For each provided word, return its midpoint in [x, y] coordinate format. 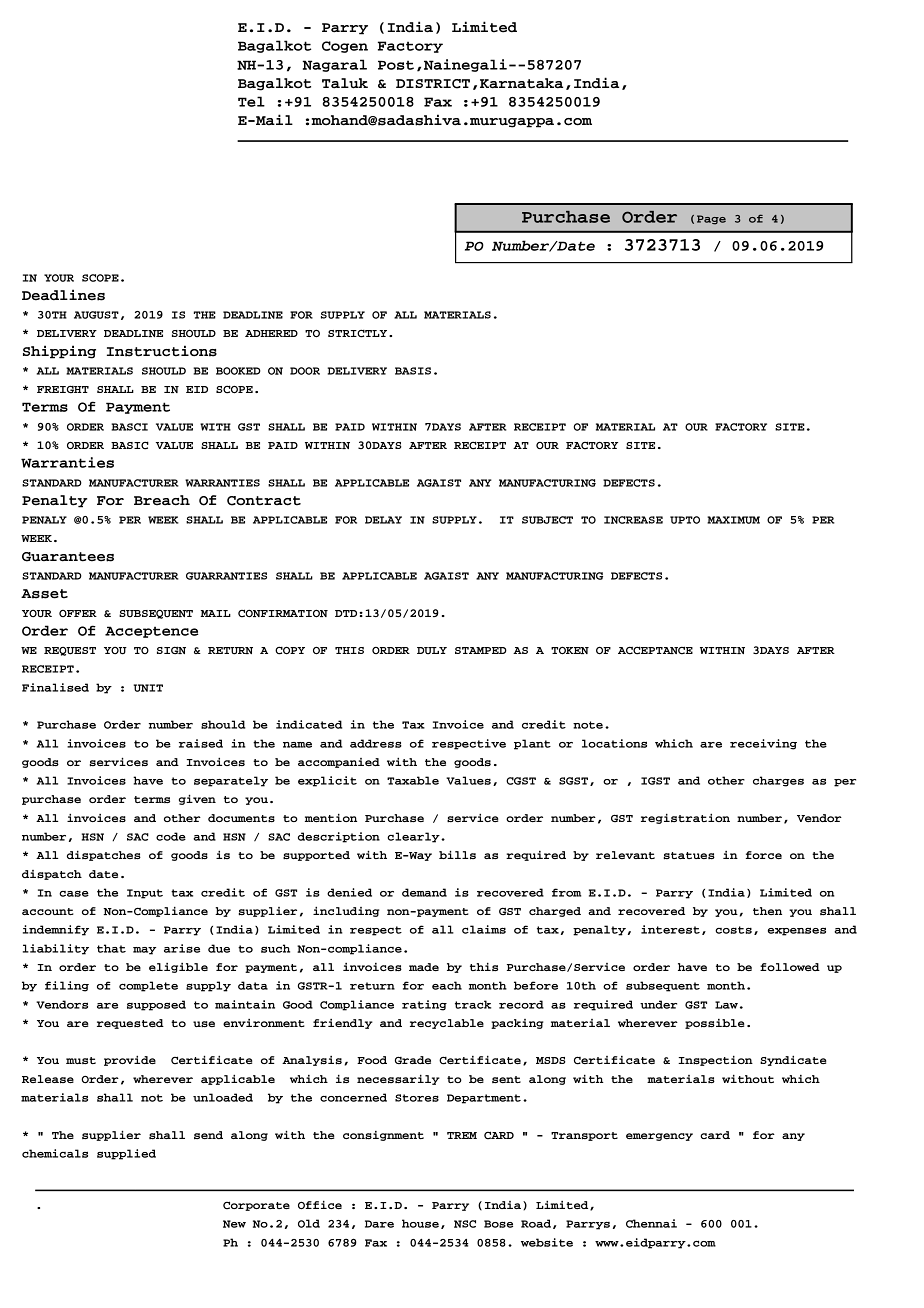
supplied [126, 1154]
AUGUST [96, 315]
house [420, 1223]
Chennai [651, 1223]
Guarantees [68, 557]
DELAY [383, 520]
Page [711, 220]
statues [689, 856]
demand [424, 892]
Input [145, 894]
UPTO [685, 520]
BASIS [413, 371]
